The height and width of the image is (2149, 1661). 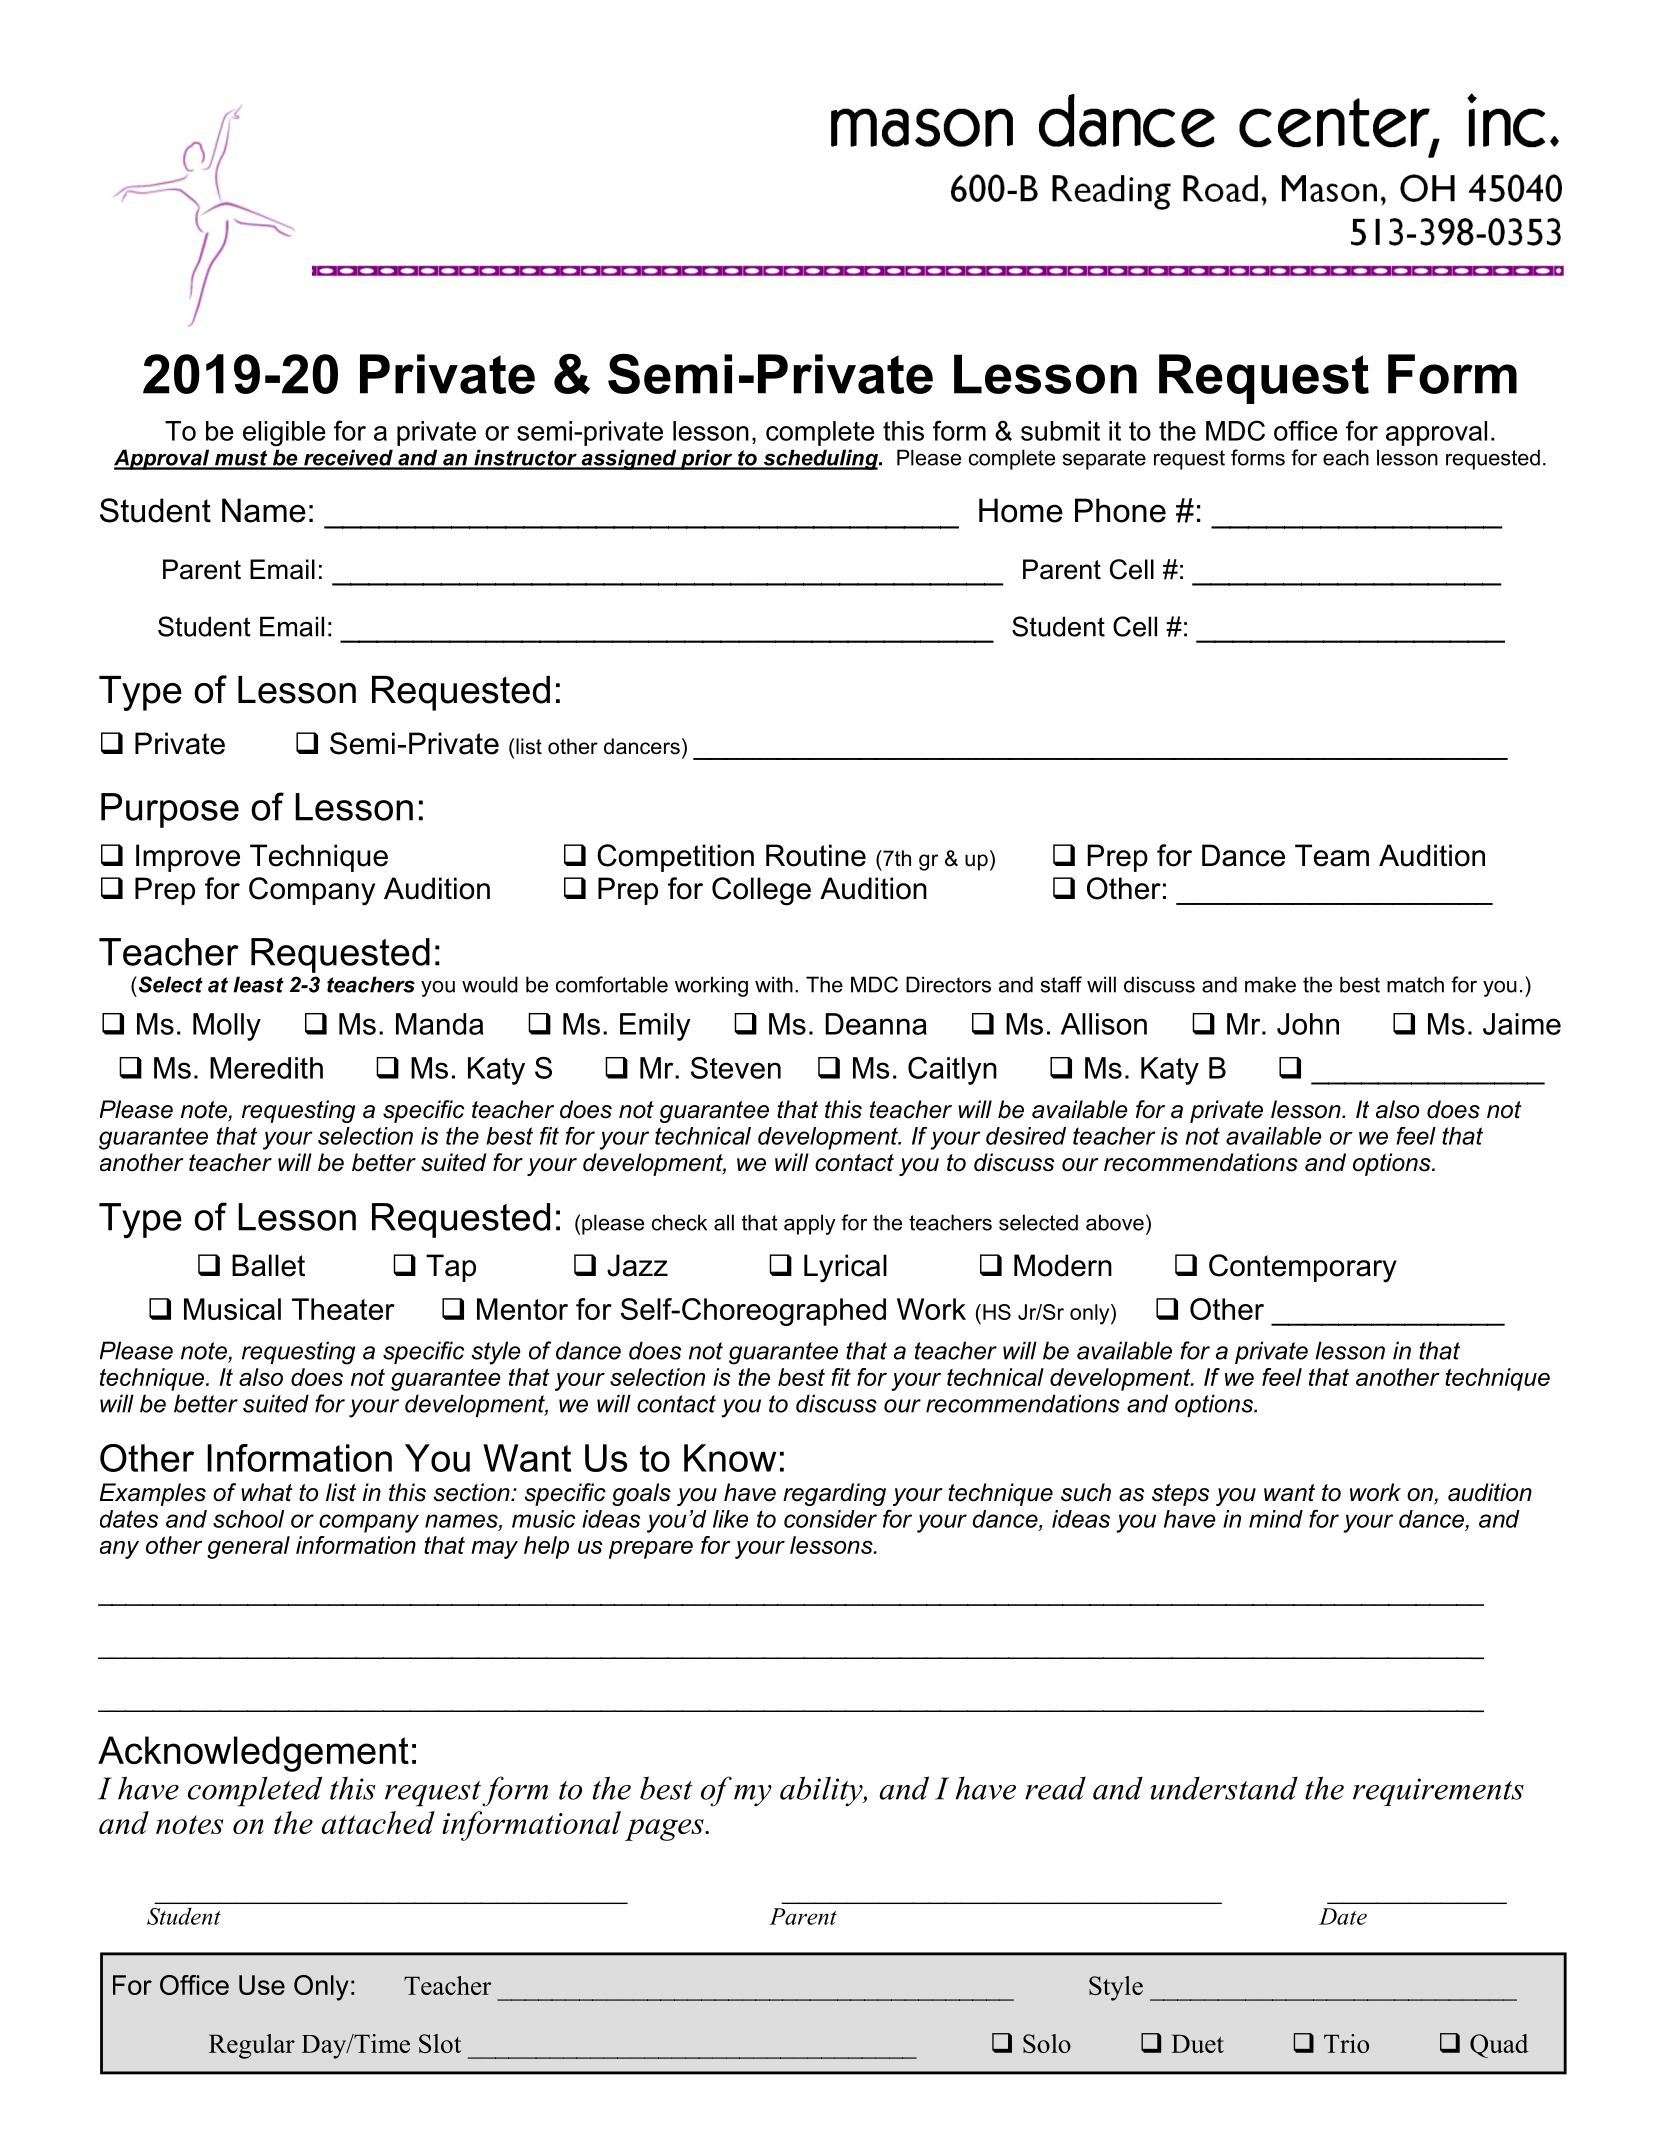 What do you see at coordinates (1332, 855) in the image?
I see `Team` at bounding box center [1332, 855].
